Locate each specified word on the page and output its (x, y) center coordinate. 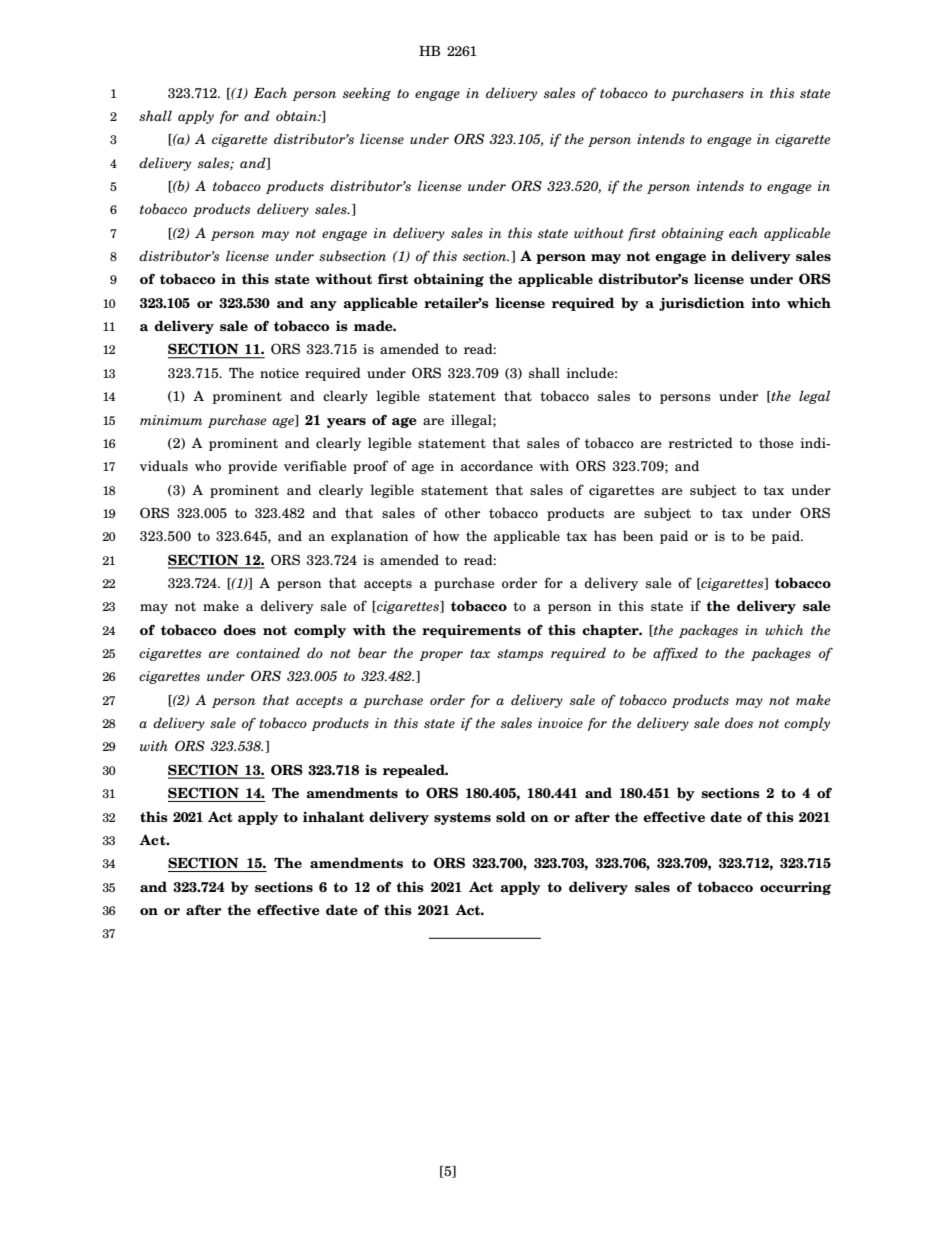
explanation (369, 537)
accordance (497, 465)
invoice (560, 723)
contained (268, 652)
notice (279, 373)
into (765, 302)
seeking (367, 94)
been (638, 535)
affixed (675, 654)
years (346, 423)
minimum (171, 420)
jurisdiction (702, 304)
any (323, 306)
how (446, 535)
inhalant (333, 816)
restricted (700, 442)
